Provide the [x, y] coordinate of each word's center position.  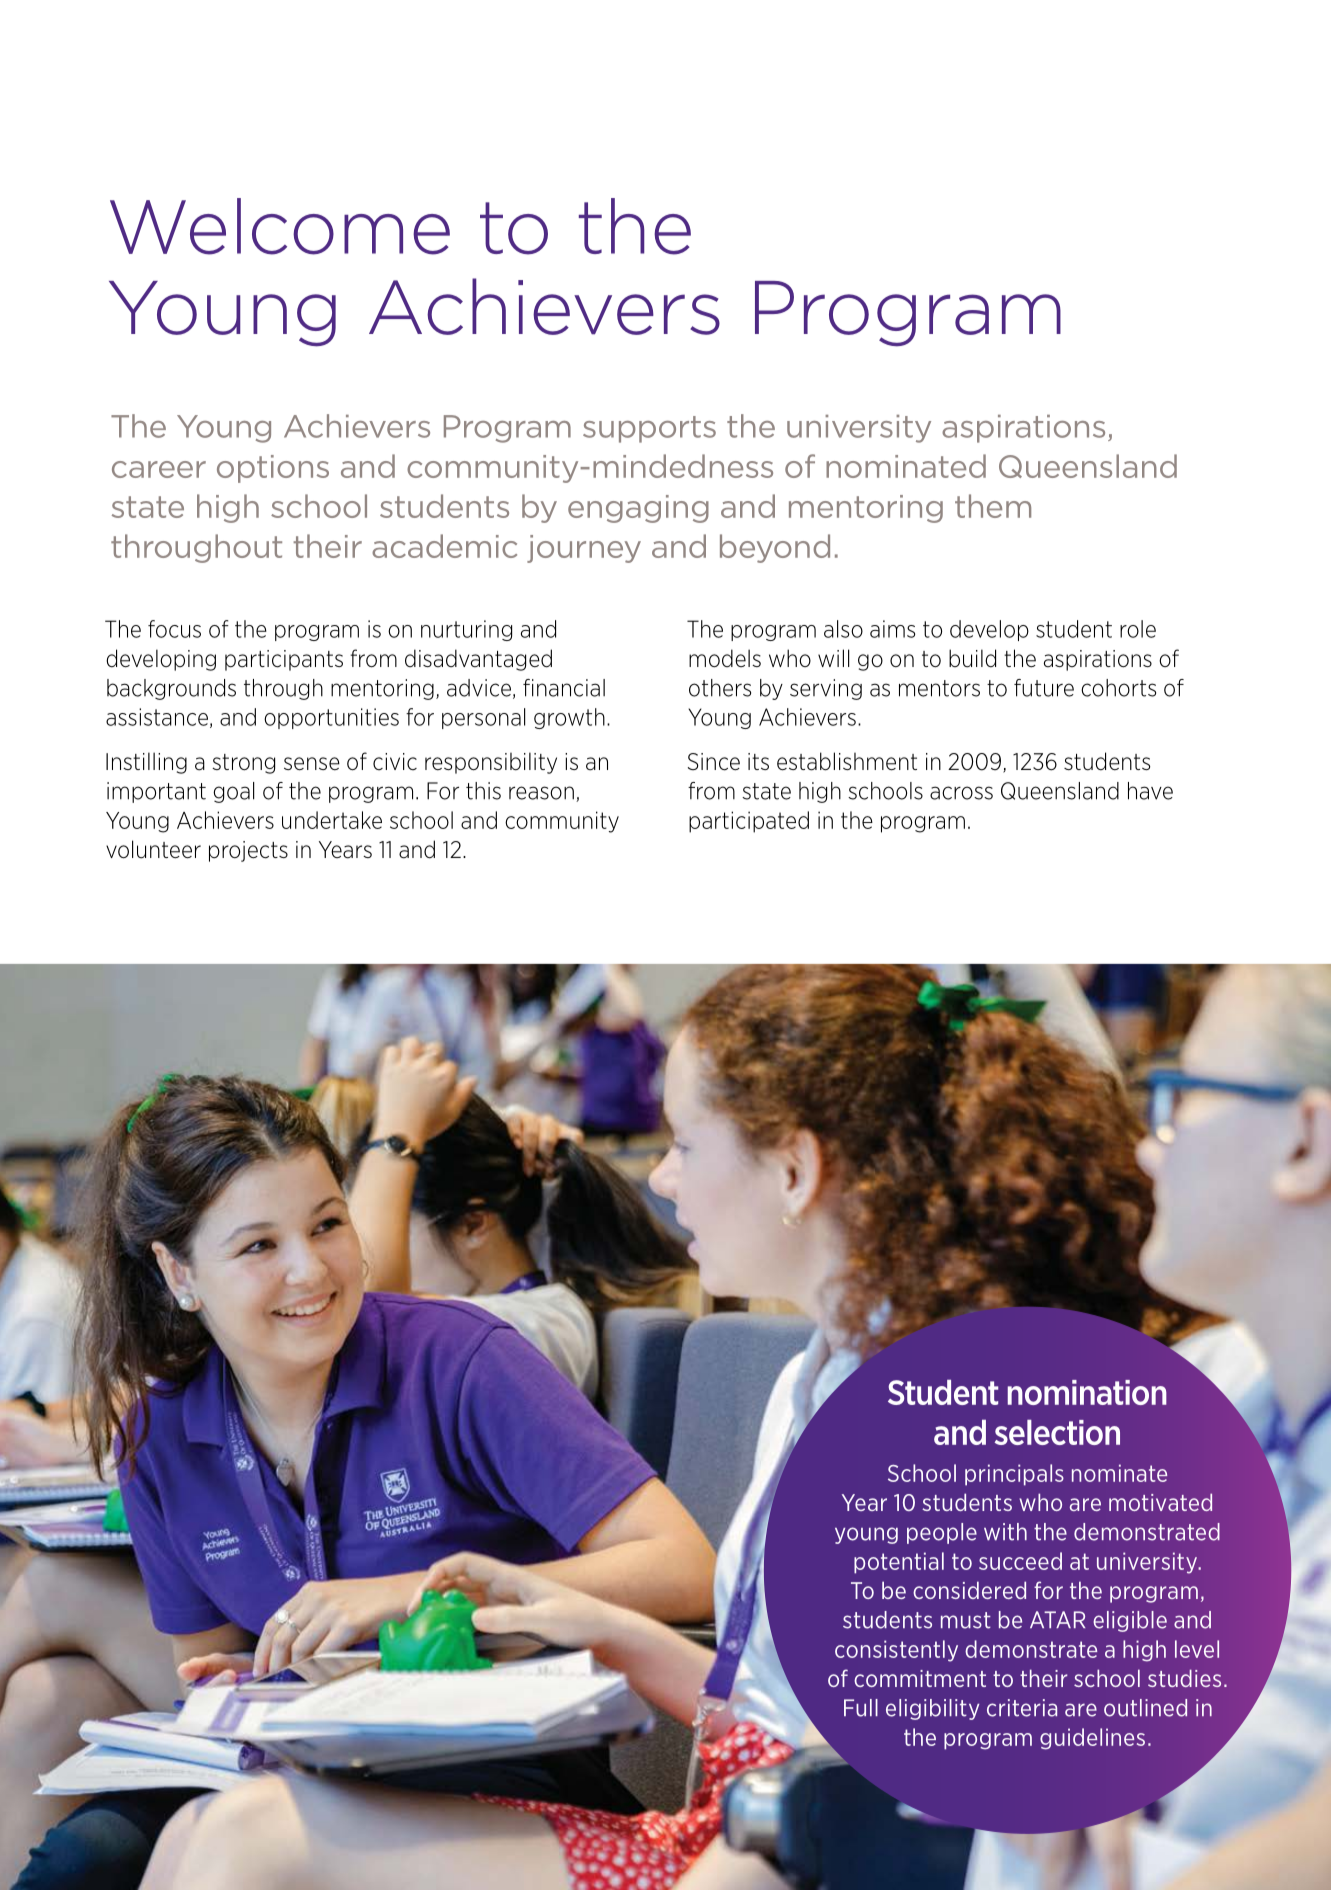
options [273, 469]
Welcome [280, 226]
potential [899, 1563]
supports [649, 429]
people [942, 1533]
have [1150, 791]
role [1138, 629]
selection [1057, 1432]
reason [541, 793]
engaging [638, 509]
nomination [1087, 1392]
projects [248, 851]
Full [861, 1708]
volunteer [153, 849]
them [993, 506]
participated [749, 822]
